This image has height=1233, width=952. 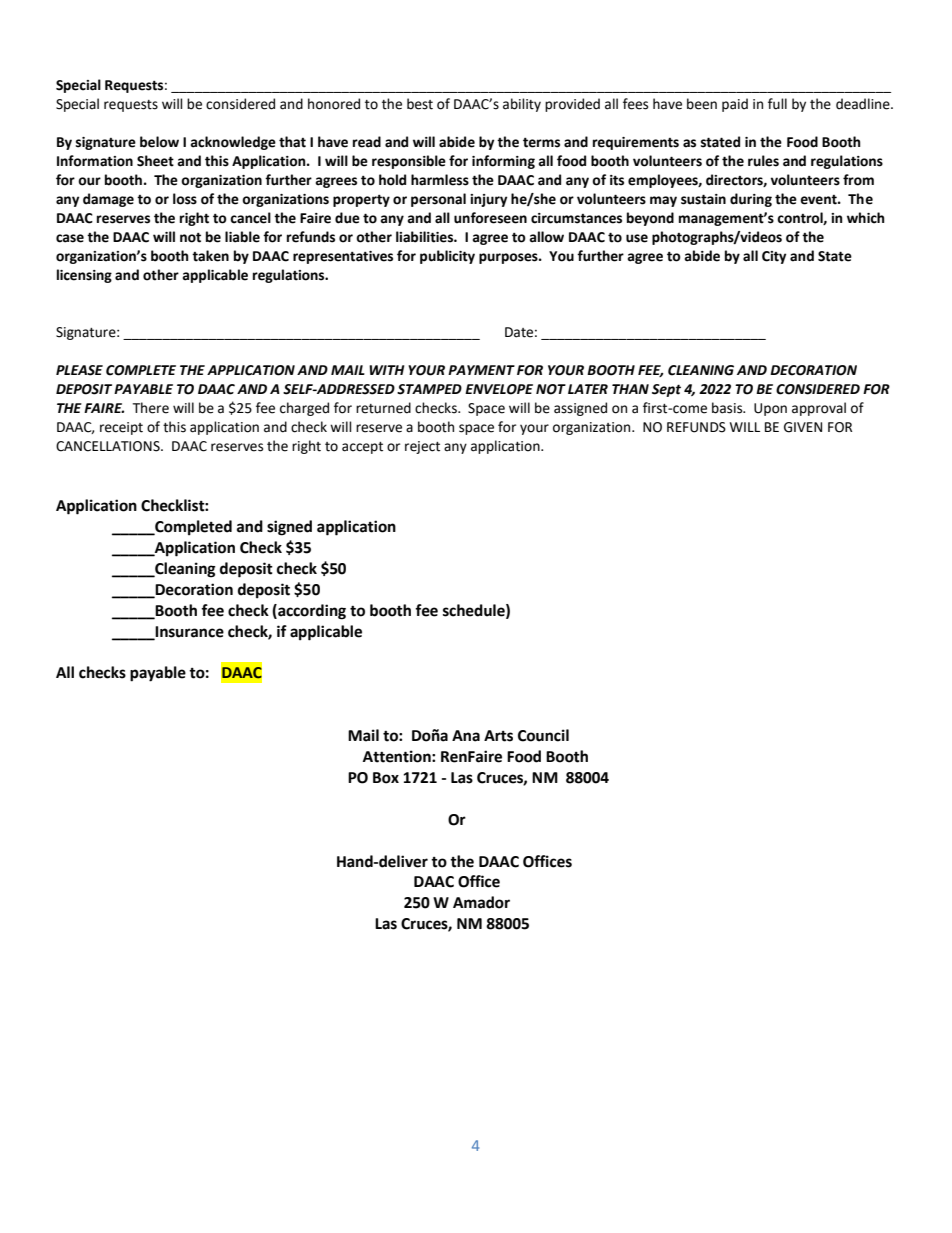 What do you see at coordinates (79, 370) in the image?
I see `PLEASE` at bounding box center [79, 370].
